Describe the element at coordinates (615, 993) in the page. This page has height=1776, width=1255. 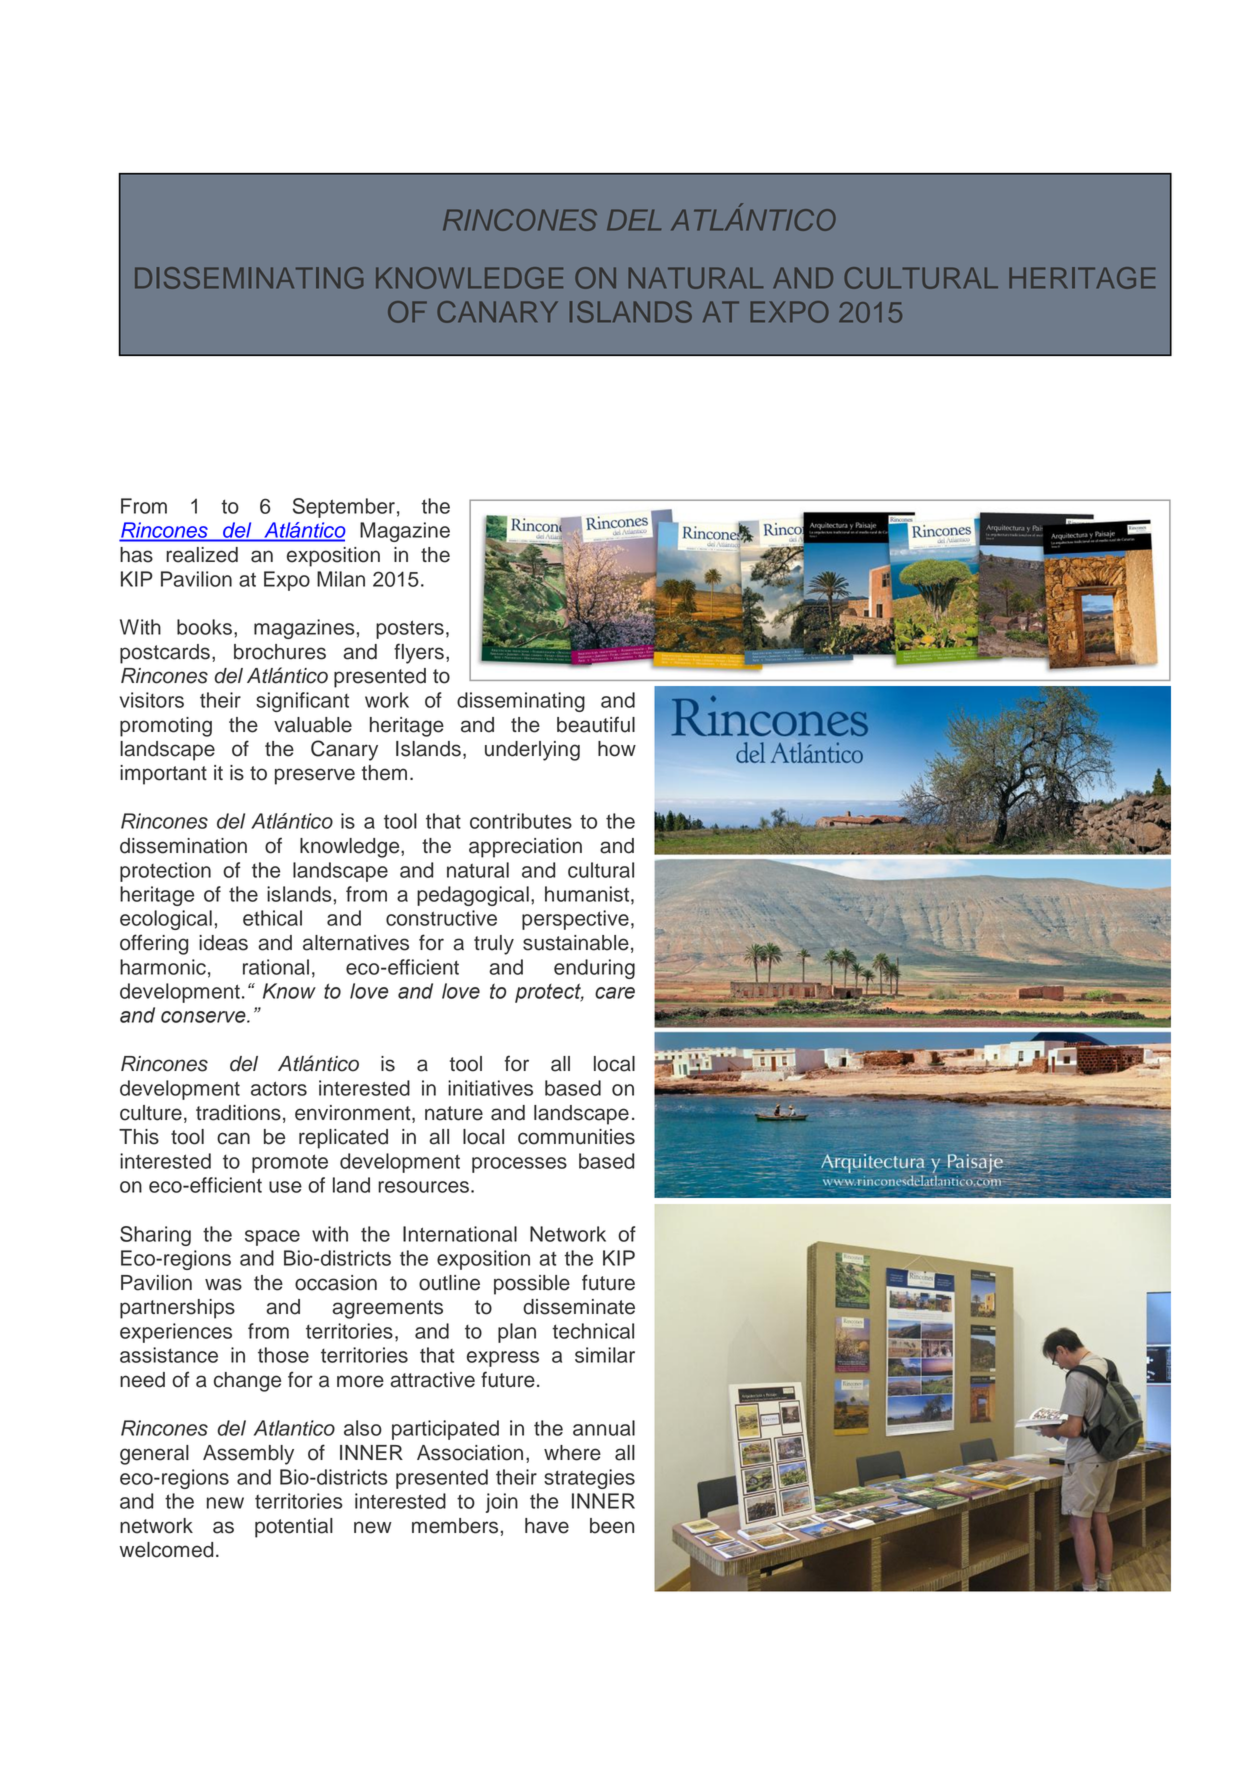
I see `care` at that location.
